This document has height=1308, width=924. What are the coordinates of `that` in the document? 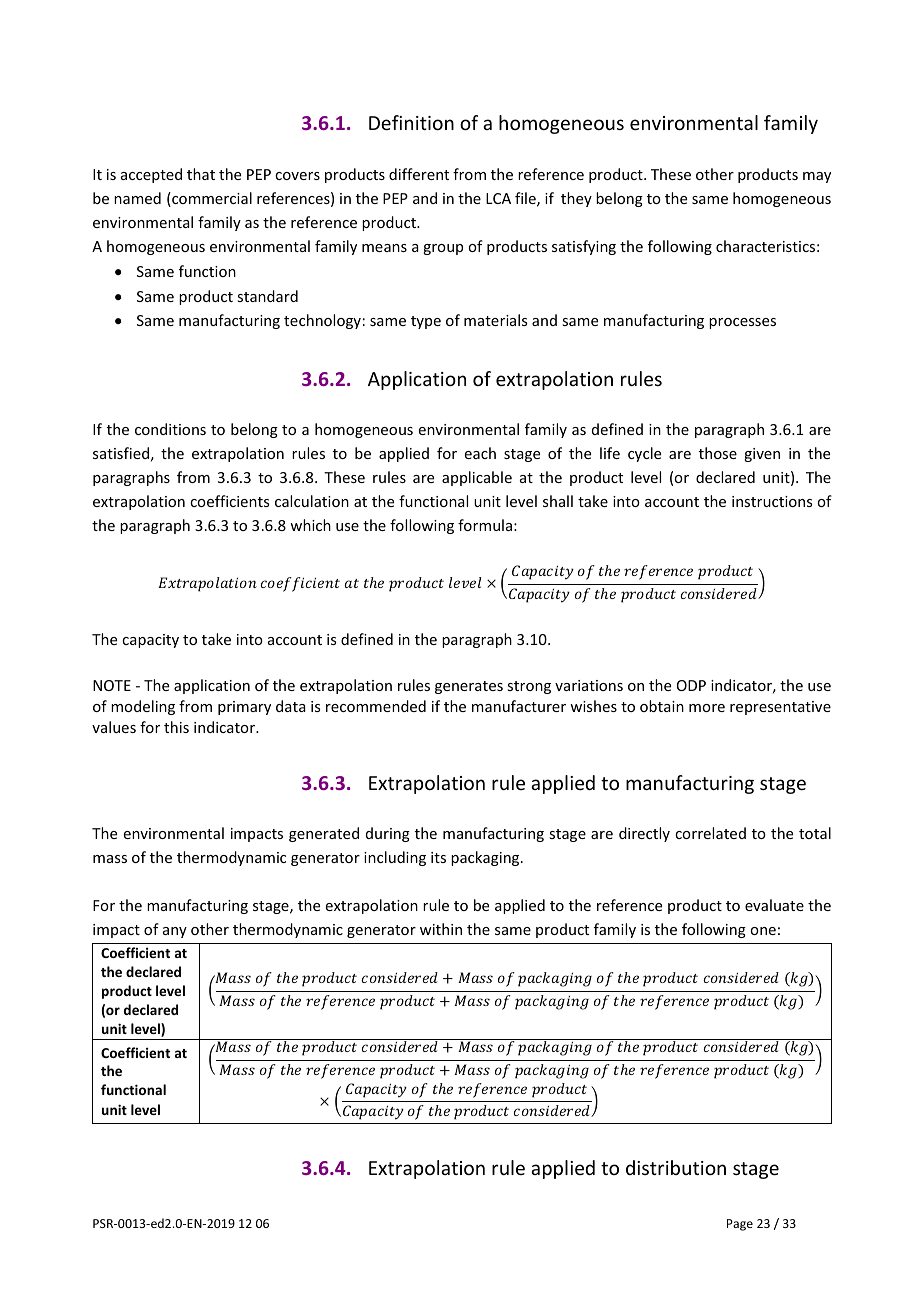 It's located at (201, 174).
